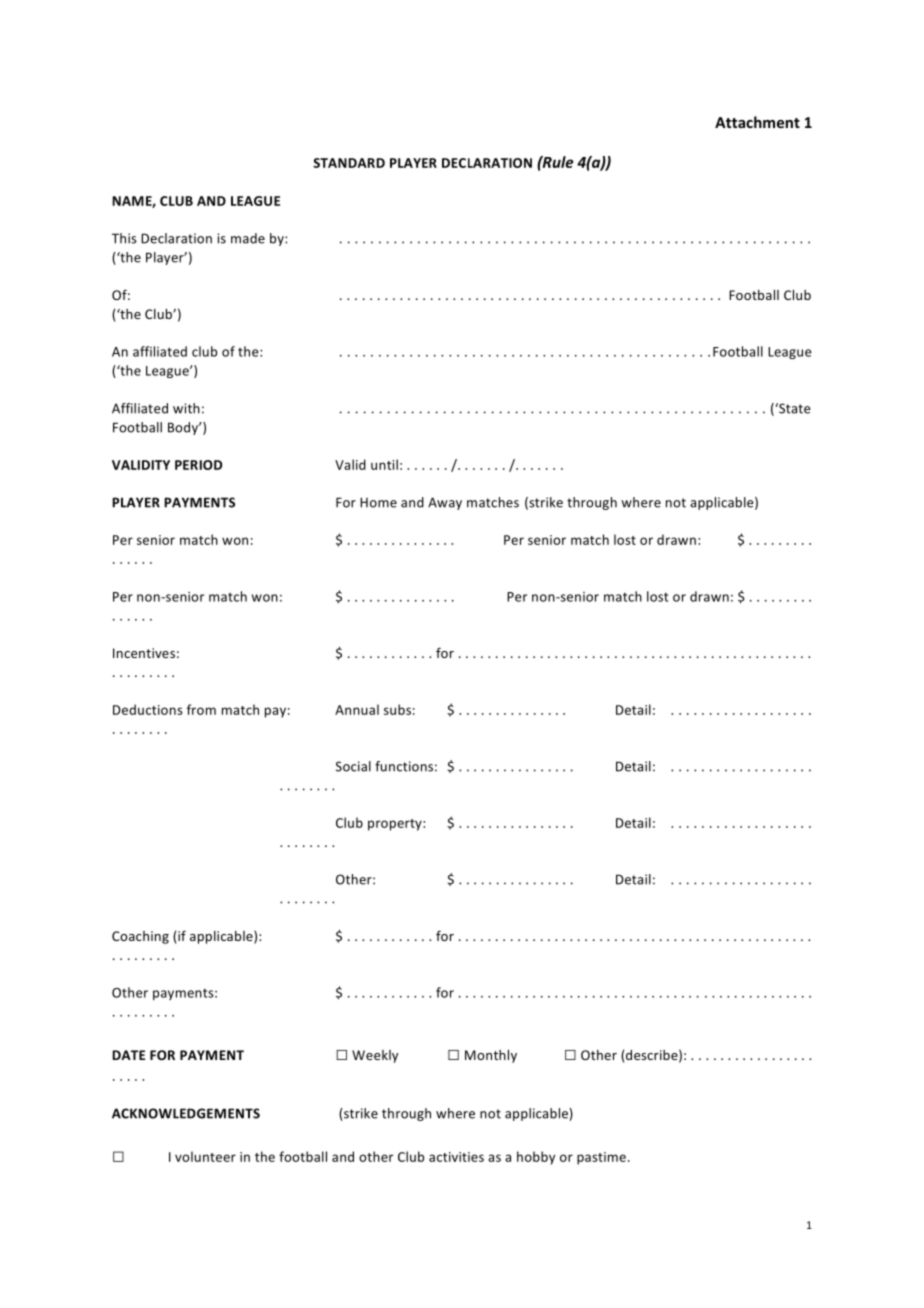 This document has height=1308, width=924. Describe the element at coordinates (201, 709) in the document. I see `from` at that location.
